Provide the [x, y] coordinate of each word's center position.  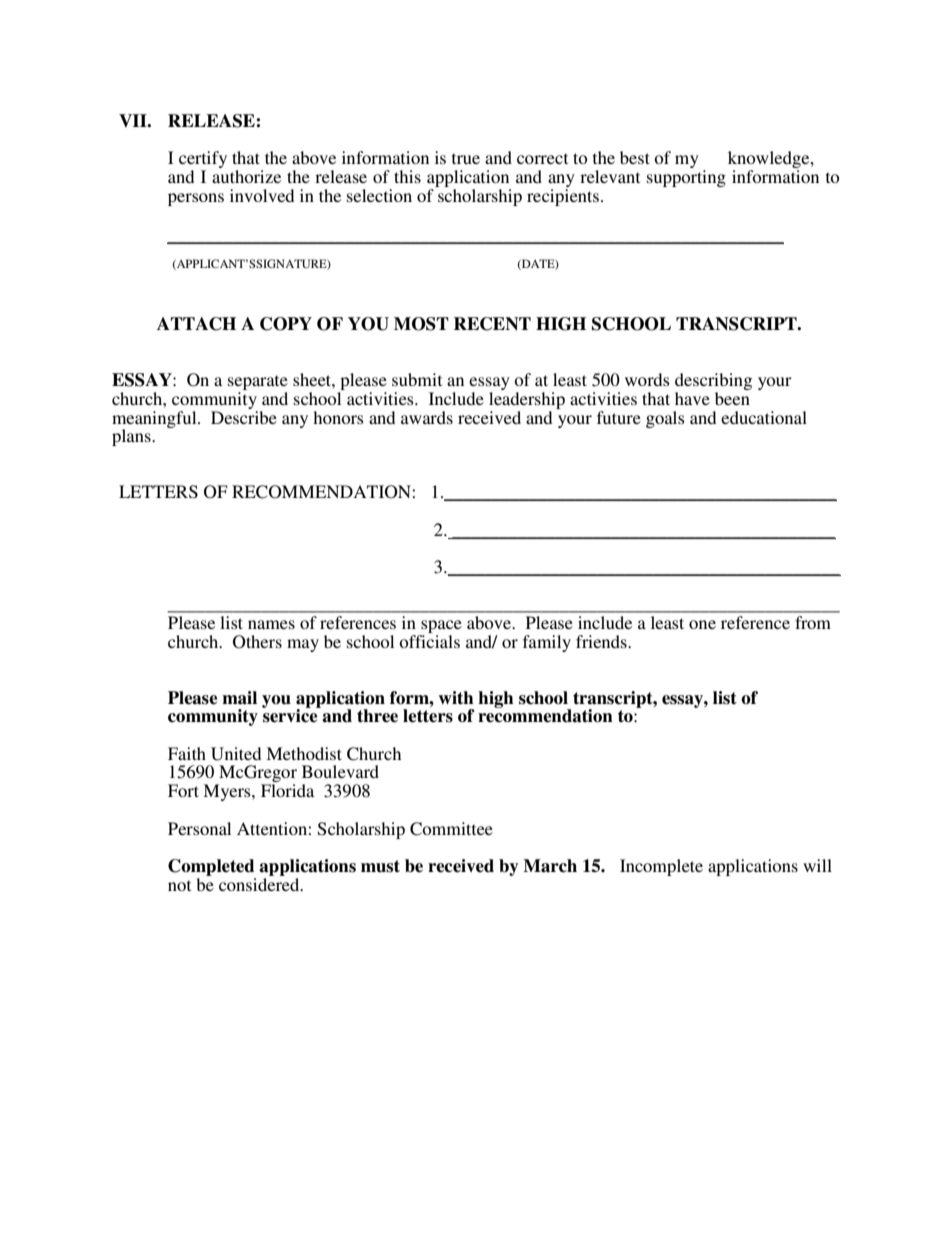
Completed [211, 867]
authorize [246, 176]
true [466, 158]
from [813, 622]
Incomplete [661, 867]
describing [713, 383]
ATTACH [196, 324]
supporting [686, 178]
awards [427, 417]
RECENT [492, 324]
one [702, 624]
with [456, 698]
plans [132, 437]
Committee [451, 829]
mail [239, 698]
